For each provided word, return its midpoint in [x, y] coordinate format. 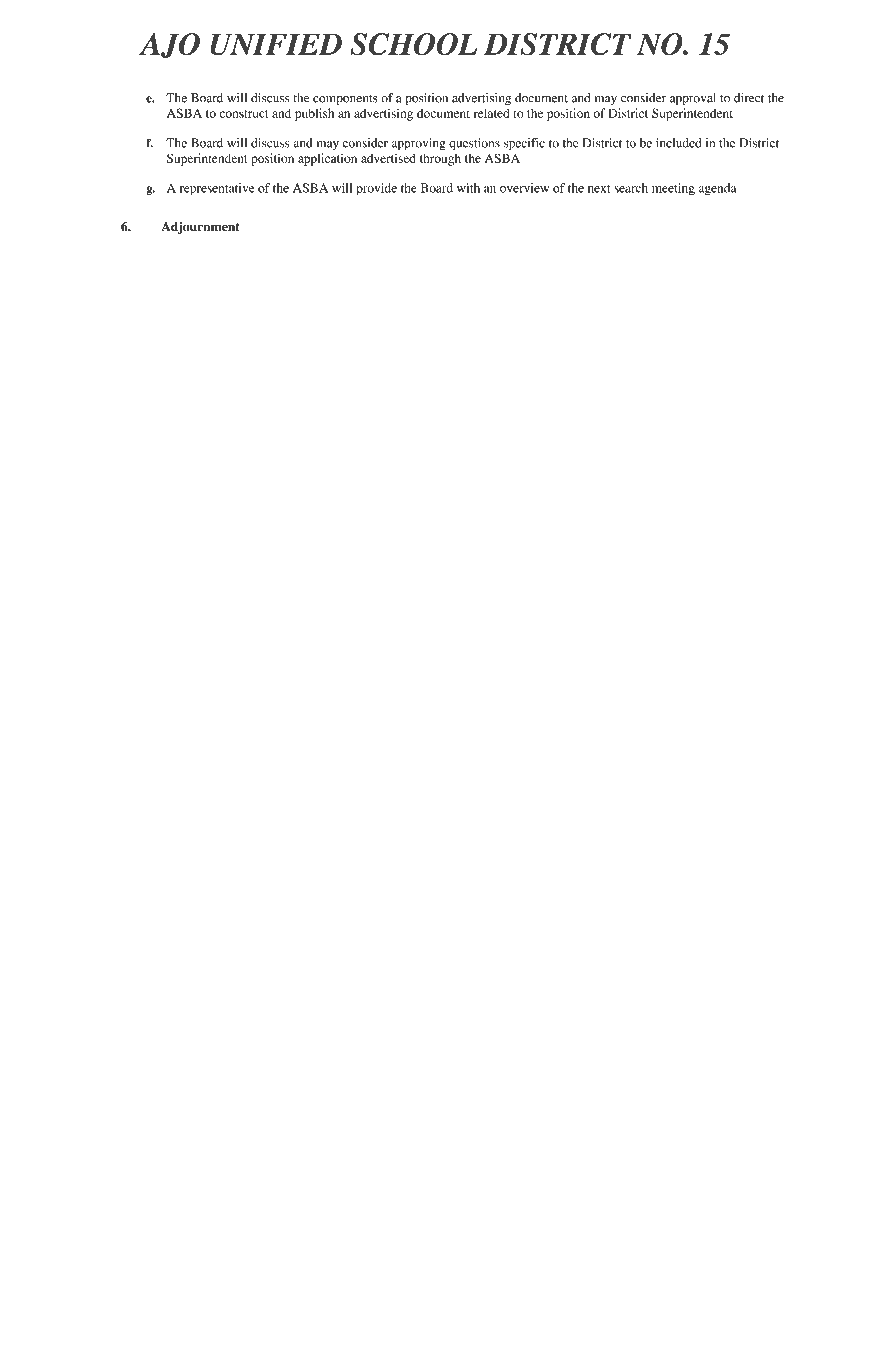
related [491, 113]
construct [243, 114]
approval [693, 99]
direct [749, 98]
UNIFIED [276, 44]
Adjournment [200, 228]
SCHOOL [413, 44]
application [327, 159]
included [679, 143]
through [440, 160]
